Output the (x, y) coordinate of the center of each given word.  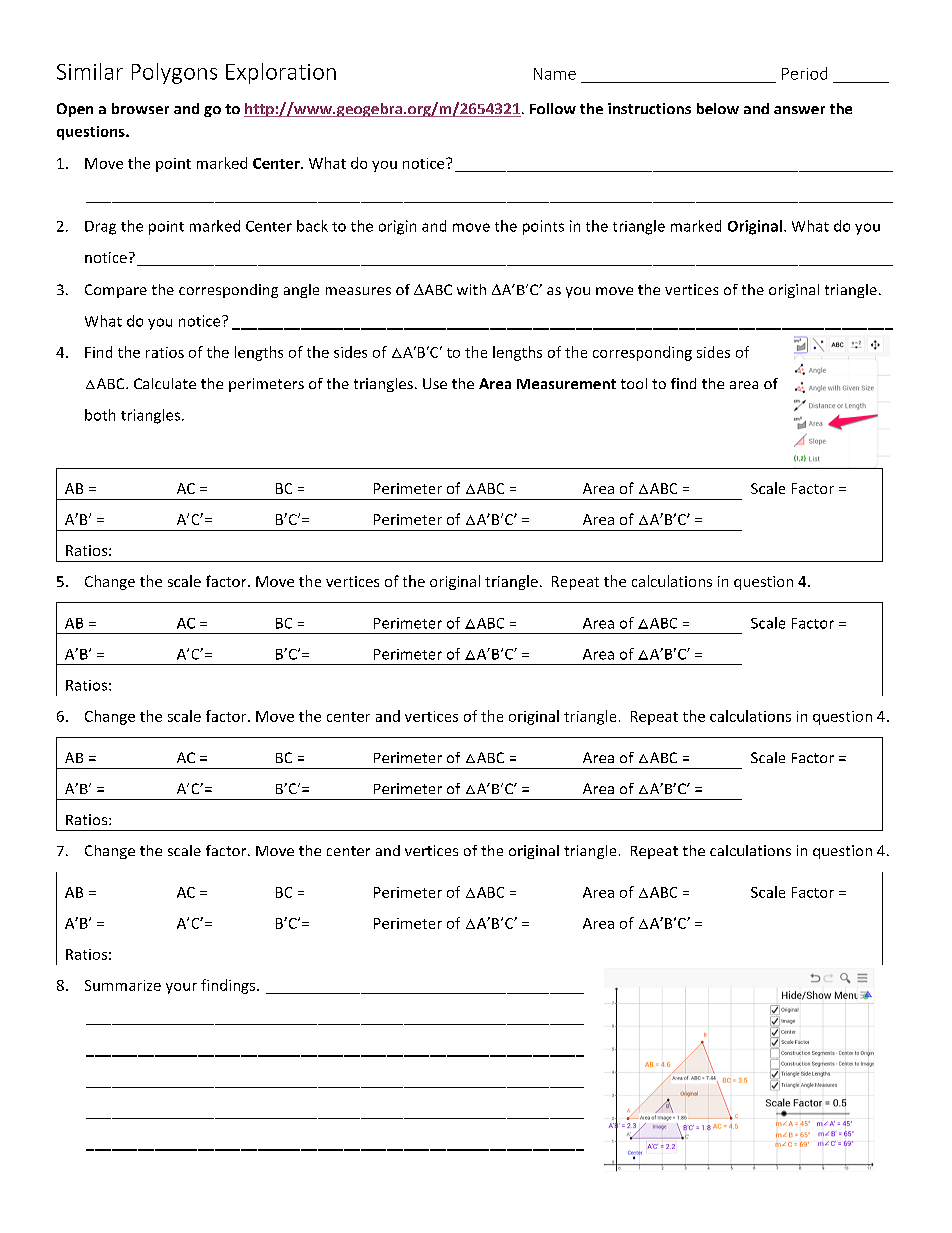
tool (634, 383)
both (100, 415)
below (718, 108)
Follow (553, 108)
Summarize (123, 985)
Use (435, 383)
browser (140, 108)
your (181, 988)
